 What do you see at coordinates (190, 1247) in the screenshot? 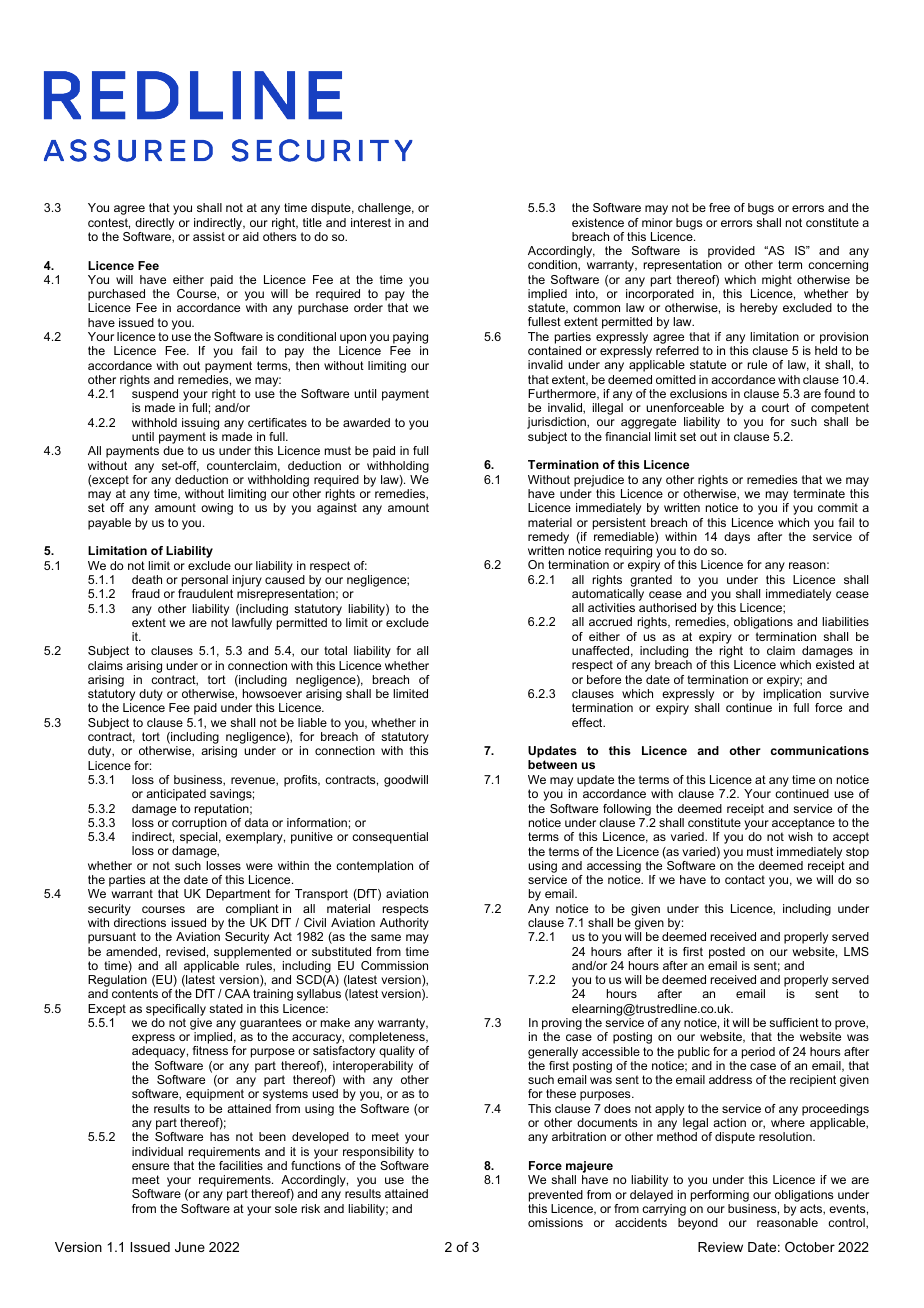
I see `June` at bounding box center [190, 1247].
